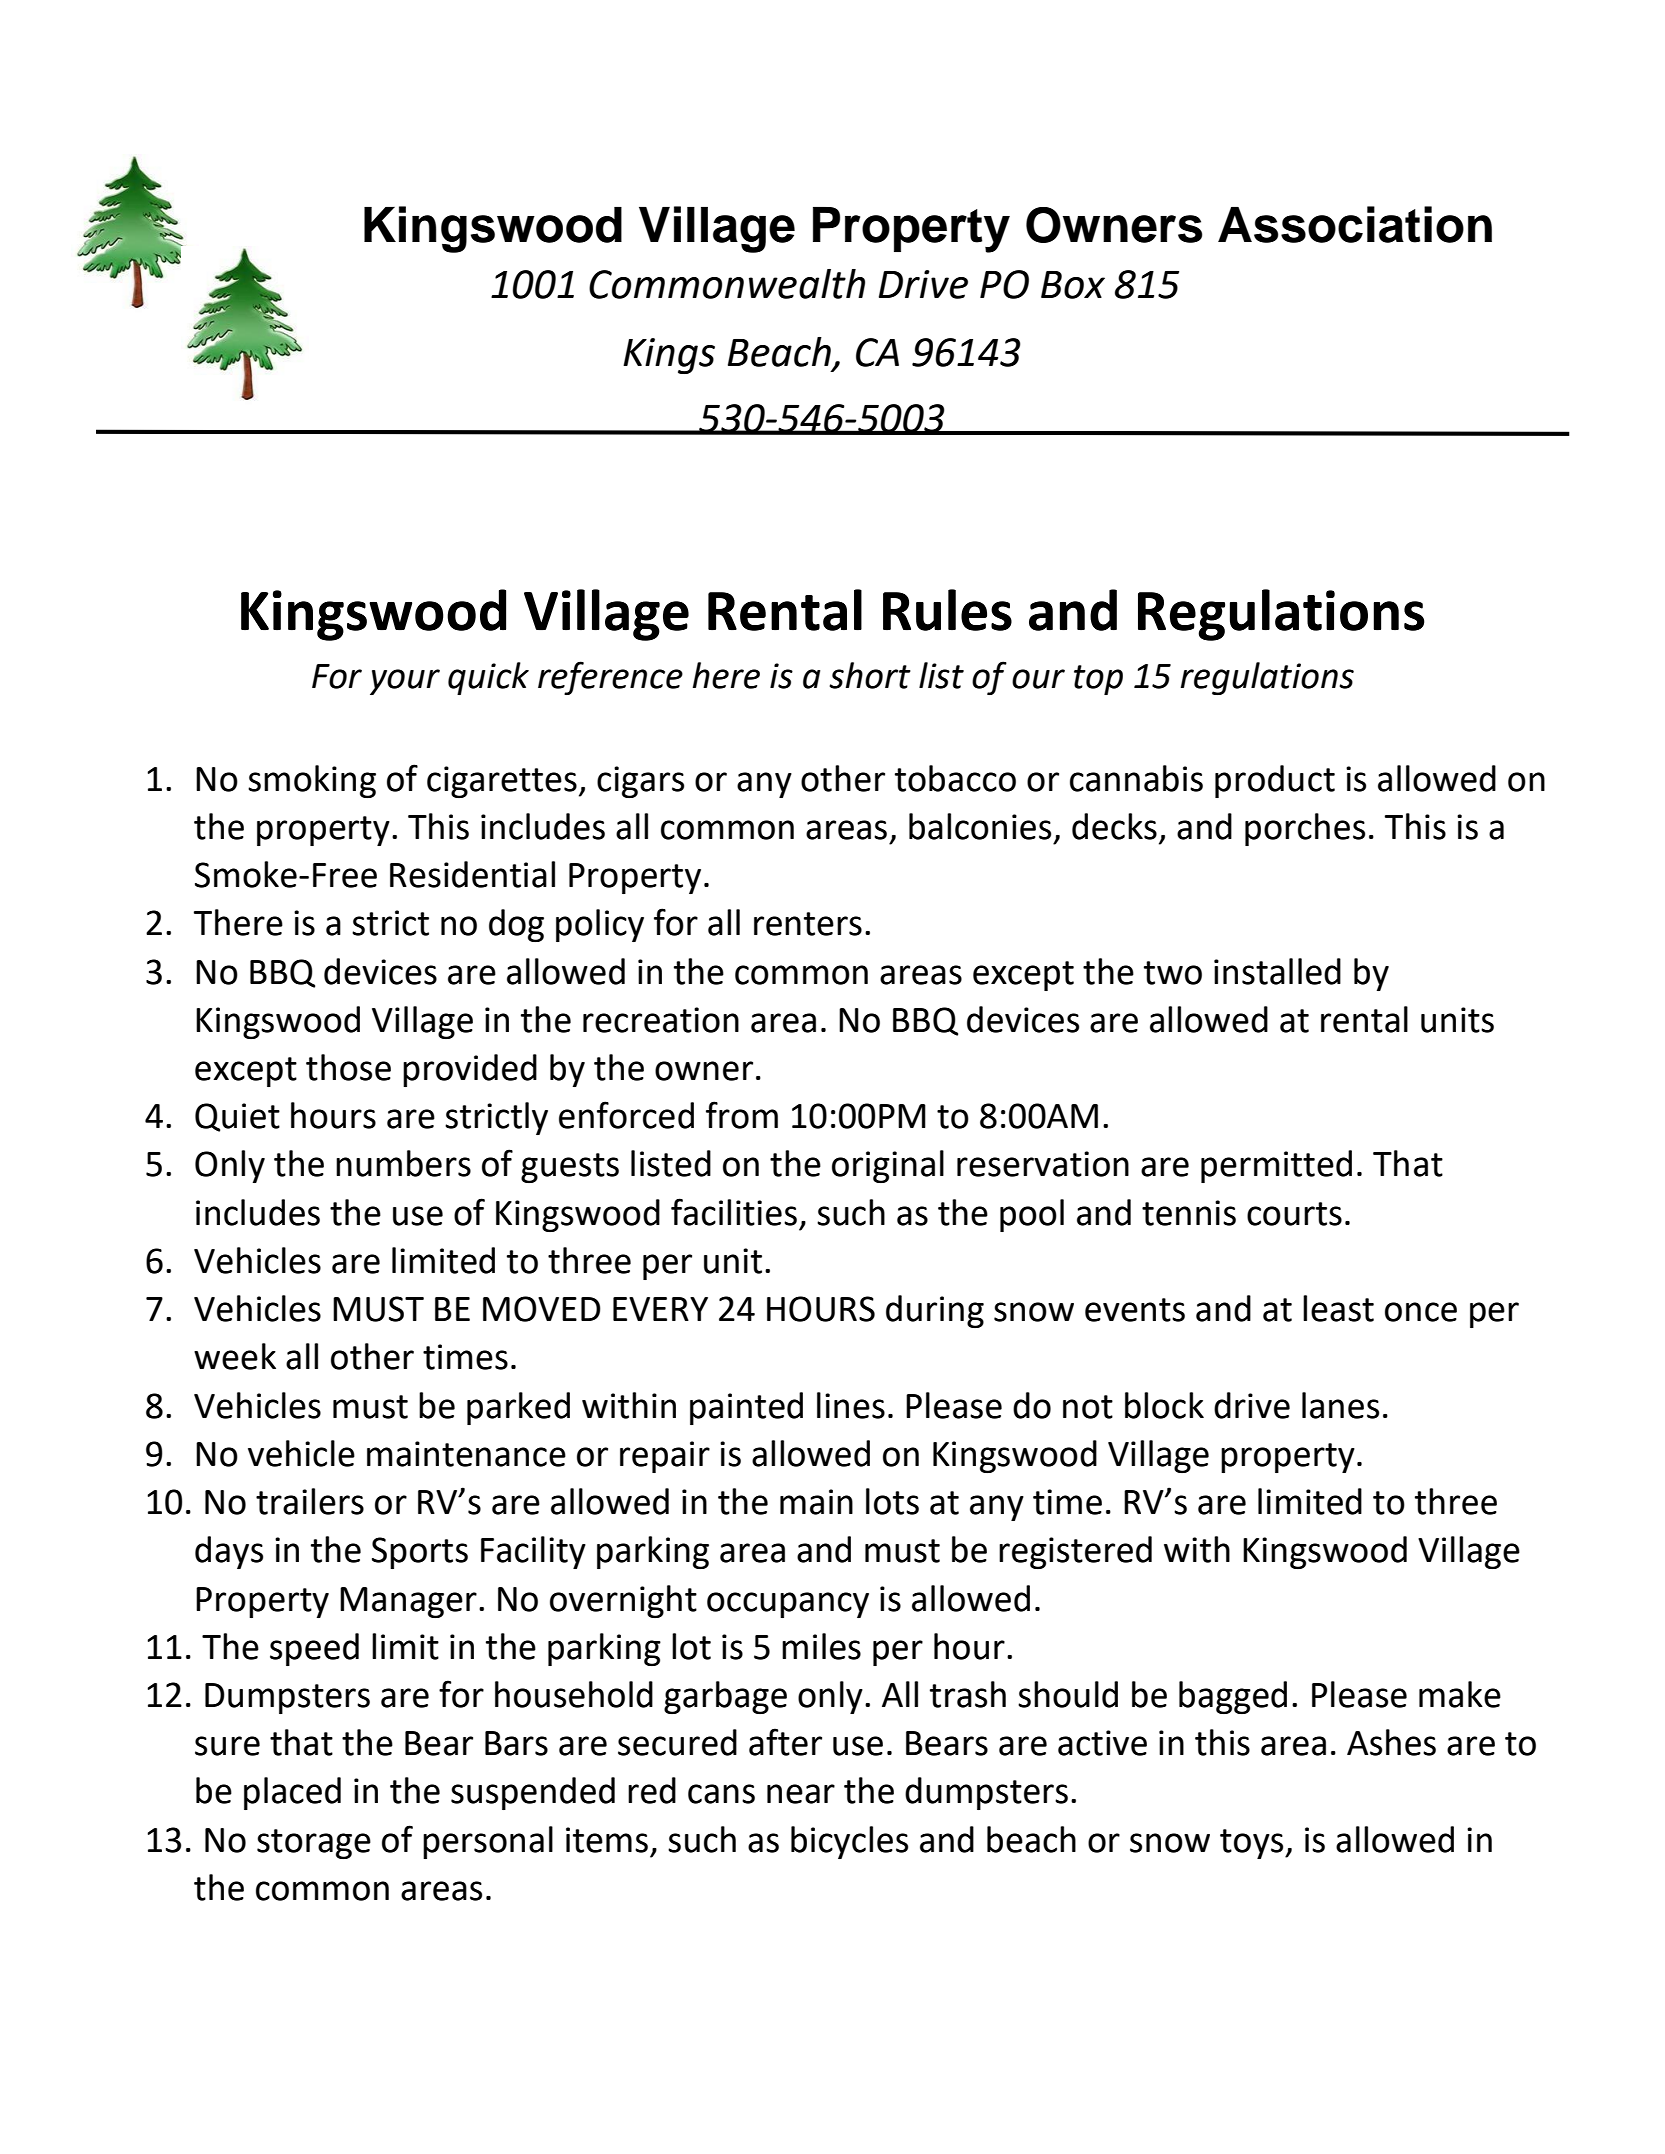 This screenshot has height=2154, width=1665. I want to click on those, so click(348, 1067).
